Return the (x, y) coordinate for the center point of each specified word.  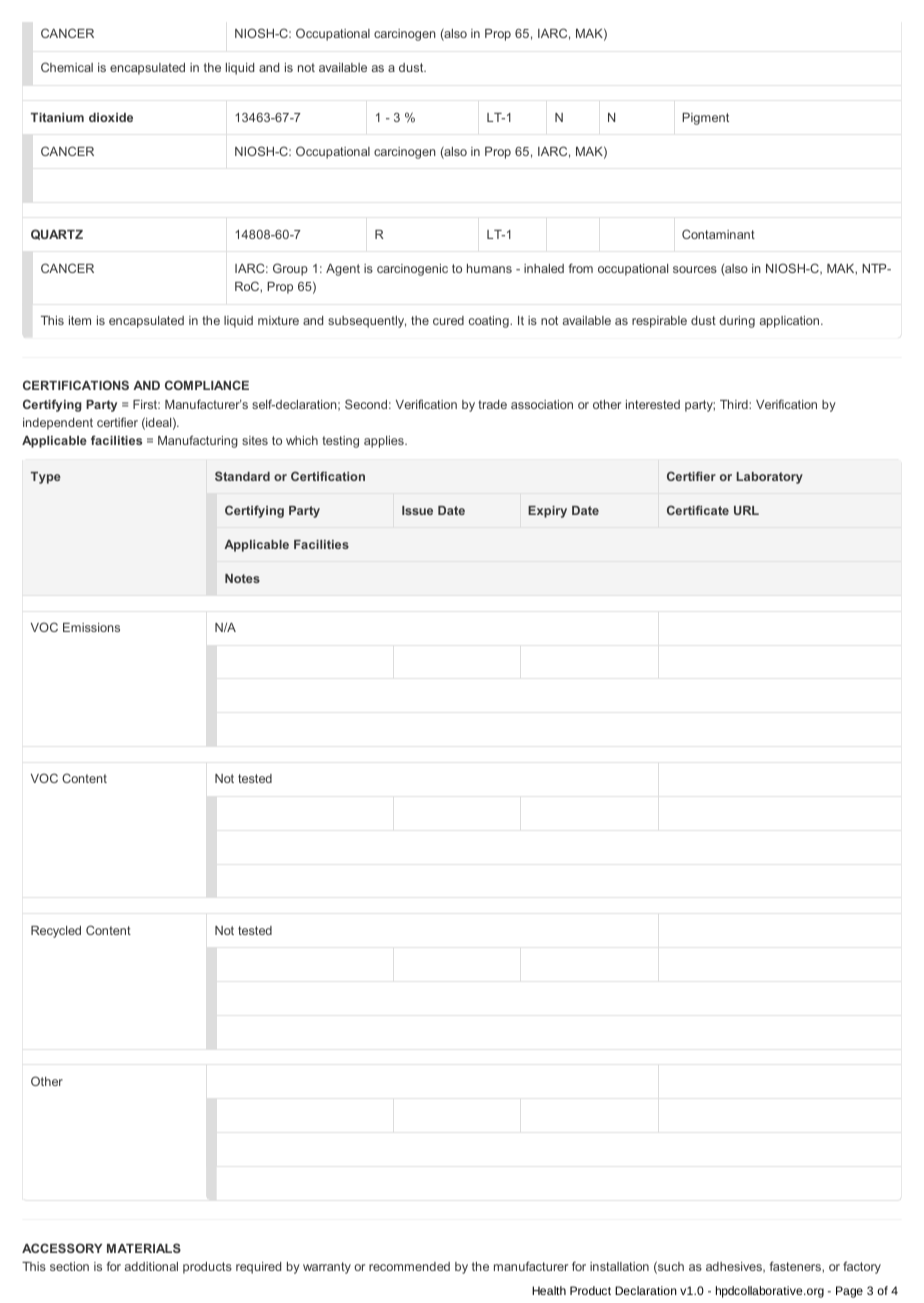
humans (489, 268)
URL (746, 510)
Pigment (705, 119)
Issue (417, 510)
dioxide (111, 117)
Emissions (91, 627)
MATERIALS (144, 1248)
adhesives (735, 1267)
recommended (409, 1266)
